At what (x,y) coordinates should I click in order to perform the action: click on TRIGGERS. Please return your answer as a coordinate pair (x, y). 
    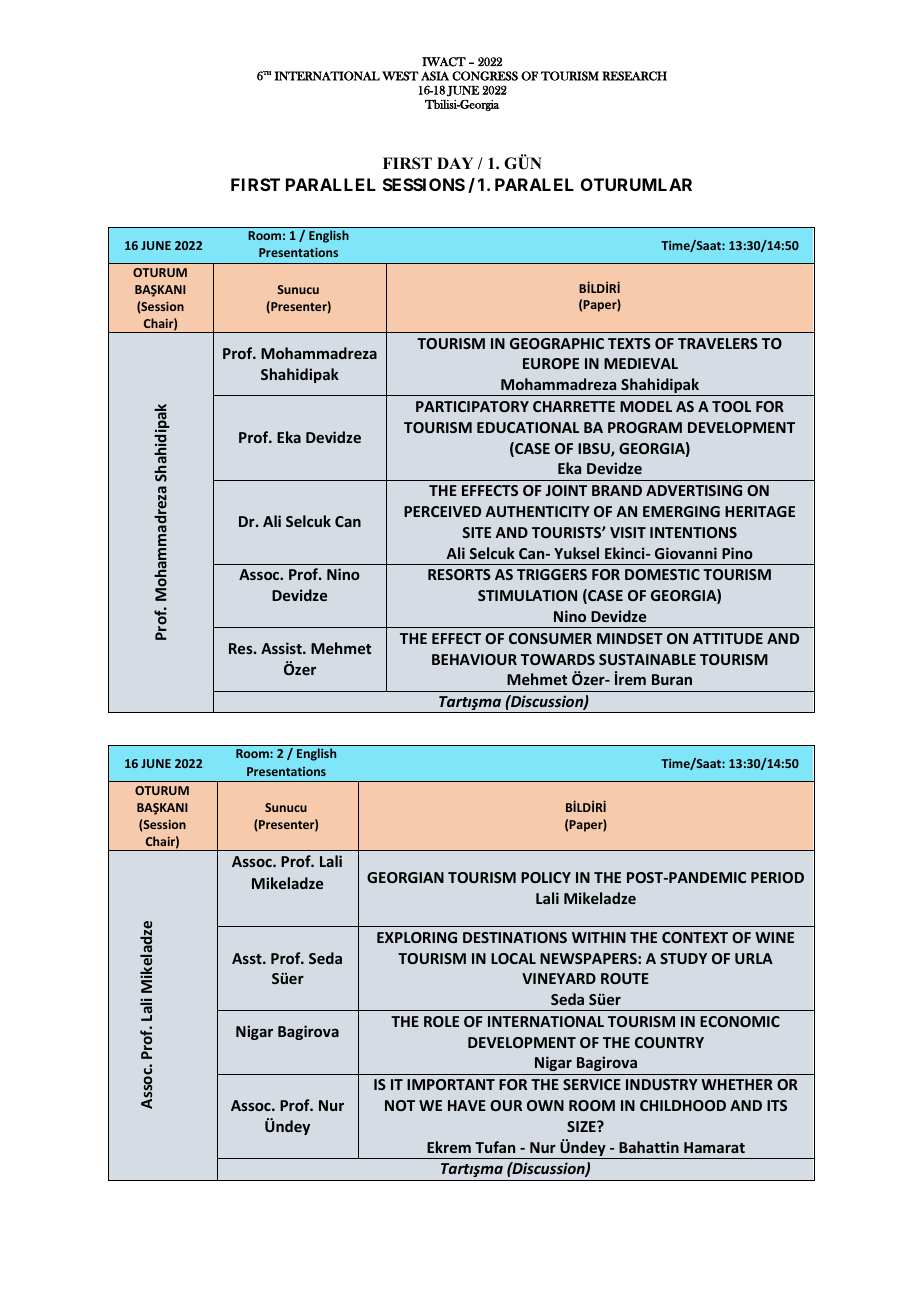
    Looking at the image, I should click on (552, 574).
